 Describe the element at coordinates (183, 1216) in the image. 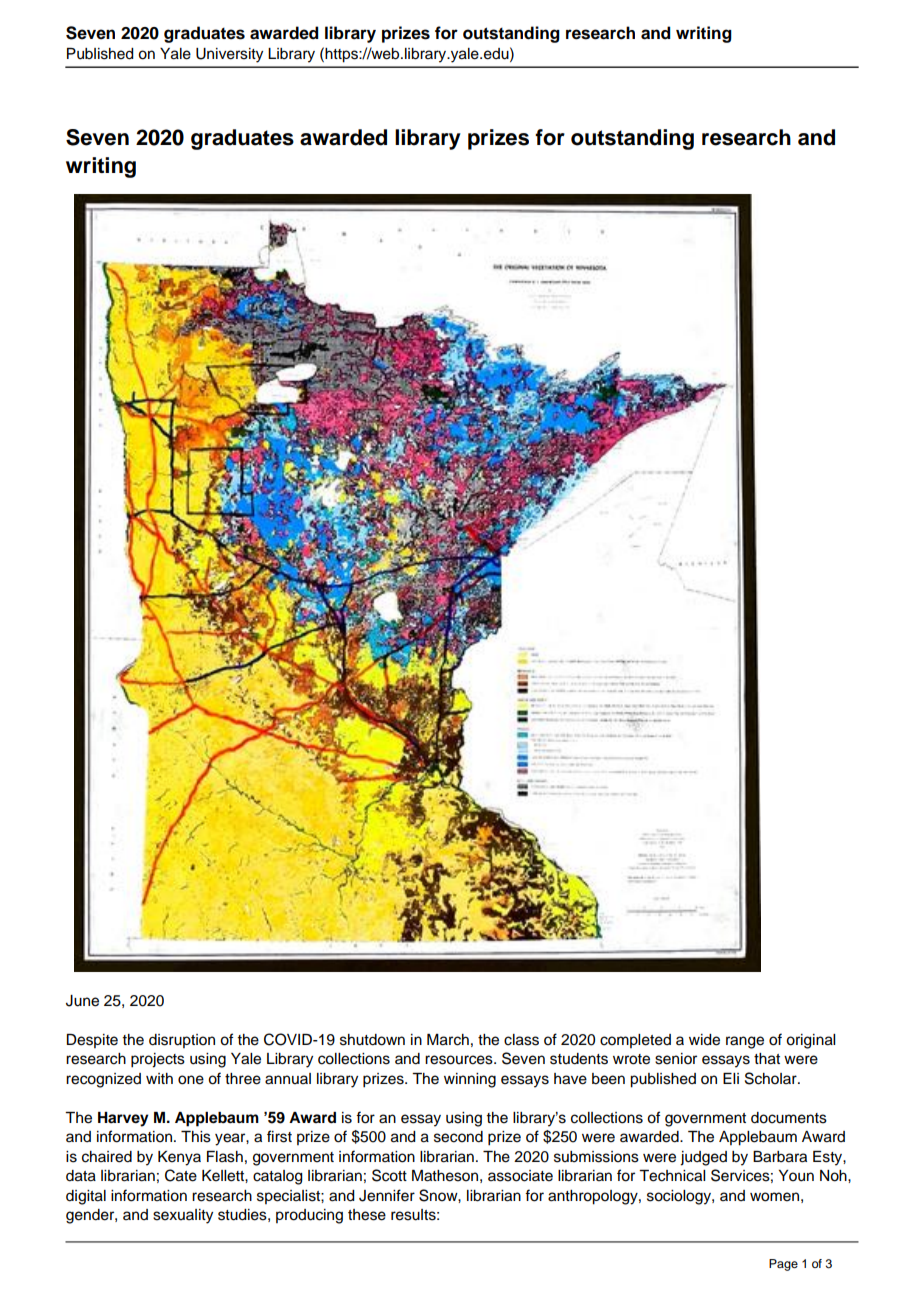

I see `sexuality` at that location.
